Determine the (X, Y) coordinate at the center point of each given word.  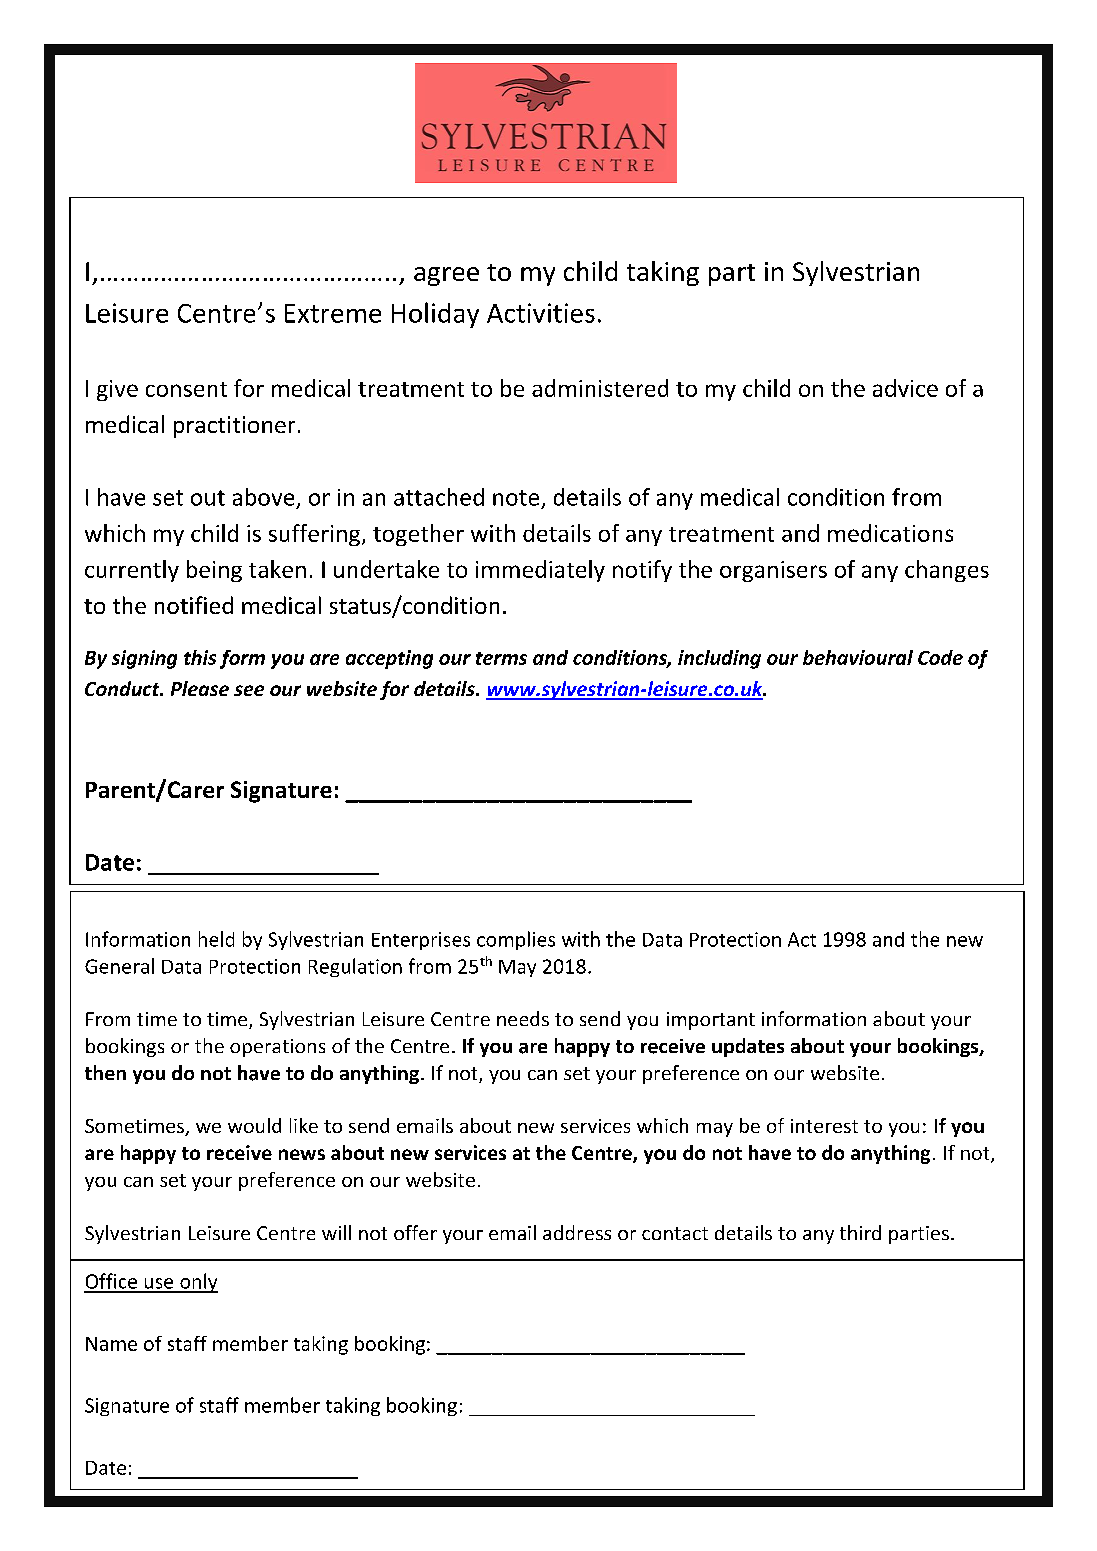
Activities (541, 313)
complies (516, 940)
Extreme (333, 313)
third (860, 1232)
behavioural (858, 657)
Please (200, 688)
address (577, 1232)
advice (905, 388)
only (198, 1283)
